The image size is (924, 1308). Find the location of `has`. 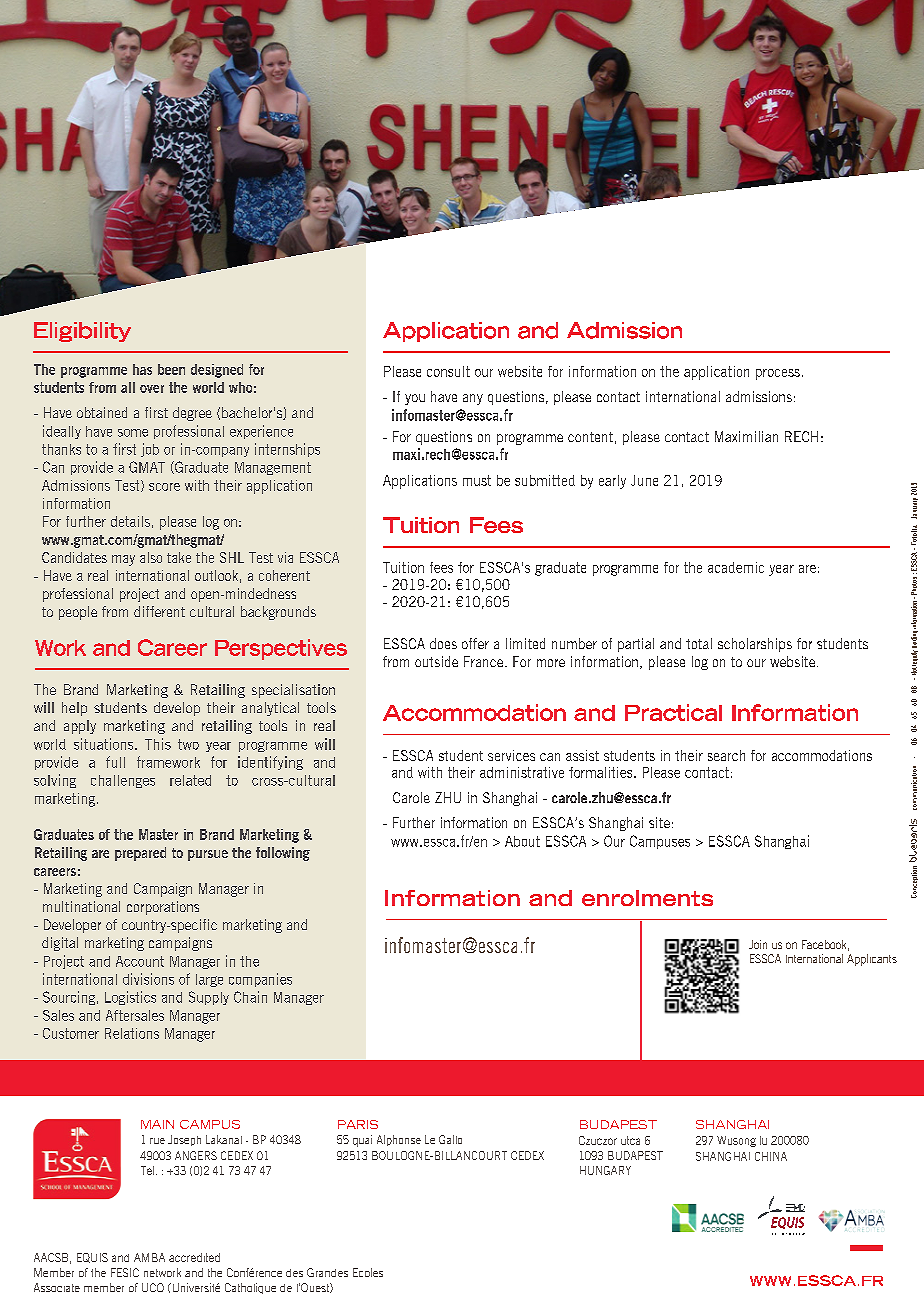

has is located at coordinates (142, 369).
